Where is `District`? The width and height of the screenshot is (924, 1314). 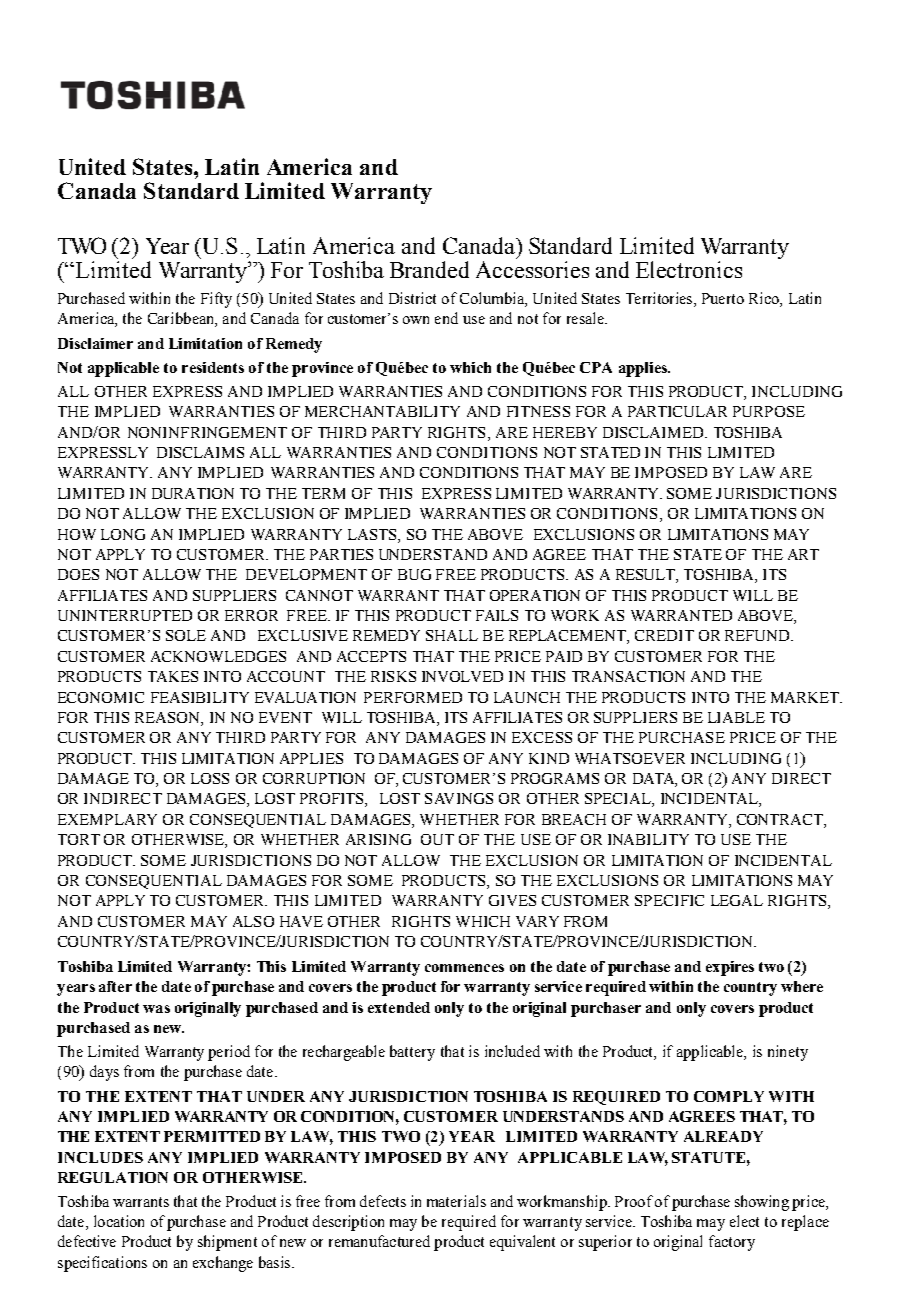
District is located at coordinates (412, 298).
